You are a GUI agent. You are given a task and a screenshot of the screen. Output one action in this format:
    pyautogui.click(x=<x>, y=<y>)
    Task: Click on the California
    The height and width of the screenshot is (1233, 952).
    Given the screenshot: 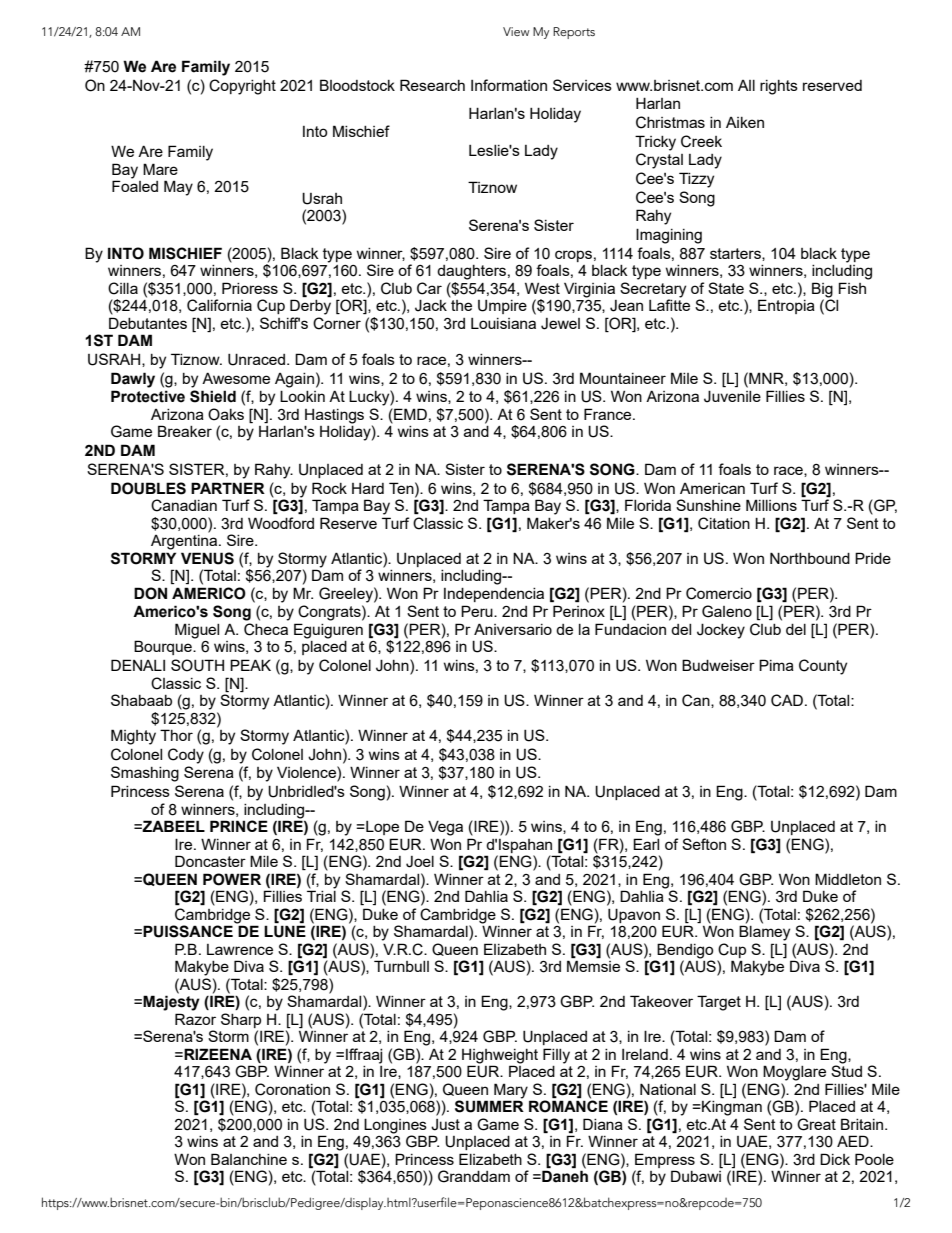 What is the action you would take?
    pyautogui.click(x=219, y=305)
